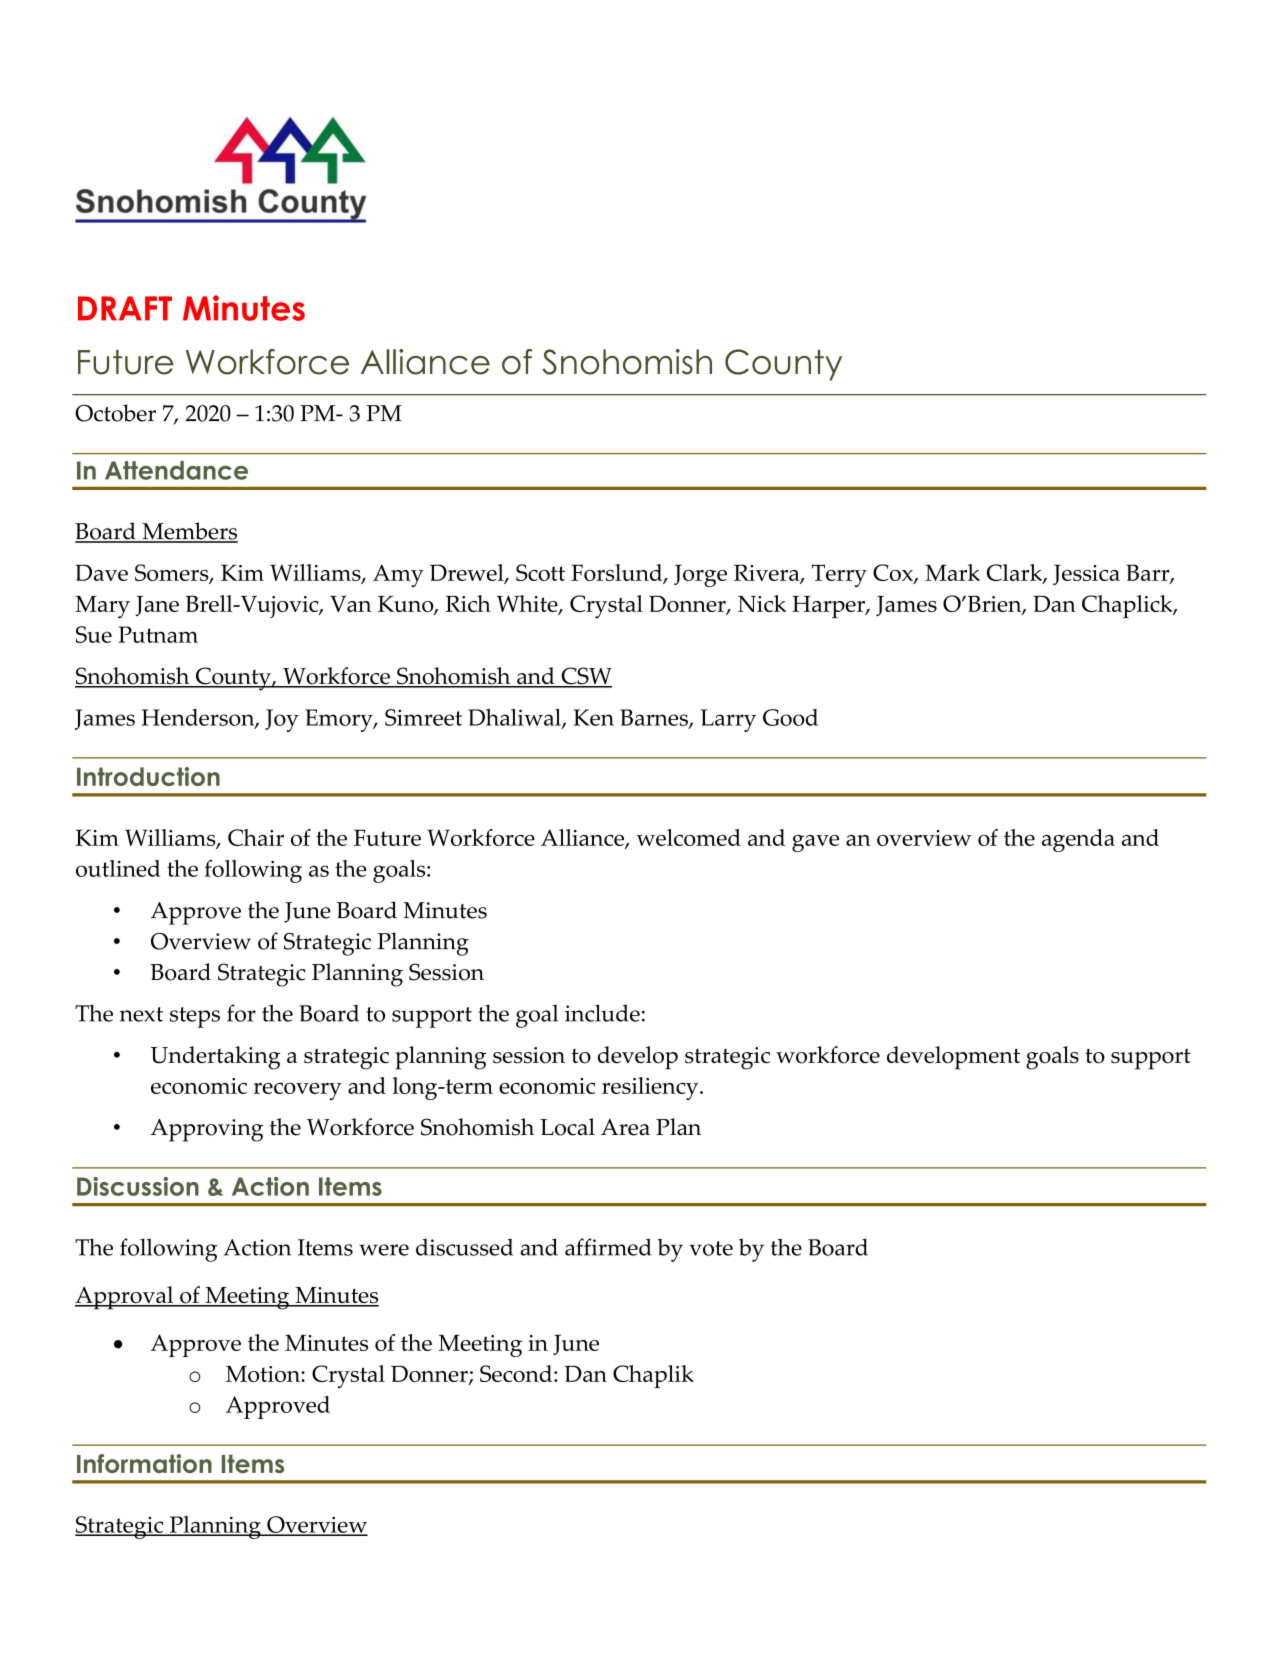  What do you see at coordinates (602, 1013) in the image?
I see `include` at bounding box center [602, 1013].
